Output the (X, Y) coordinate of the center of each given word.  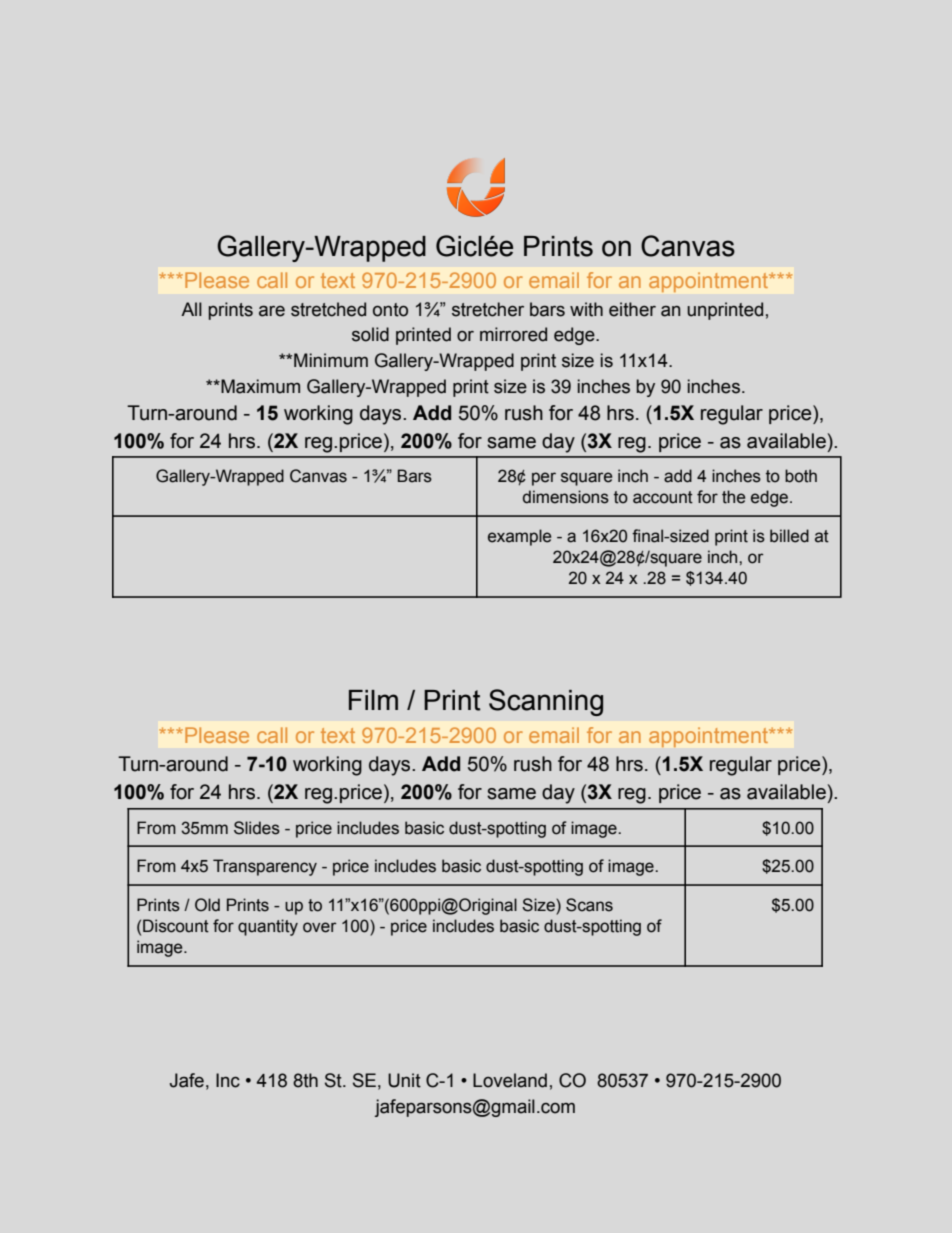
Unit (404, 1080)
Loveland (510, 1080)
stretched (328, 309)
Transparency (265, 867)
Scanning (546, 702)
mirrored (513, 334)
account (663, 497)
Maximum (259, 386)
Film (373, 700)
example (519, 537)
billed (789, 536)
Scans (589, 905)
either (632, 309)
